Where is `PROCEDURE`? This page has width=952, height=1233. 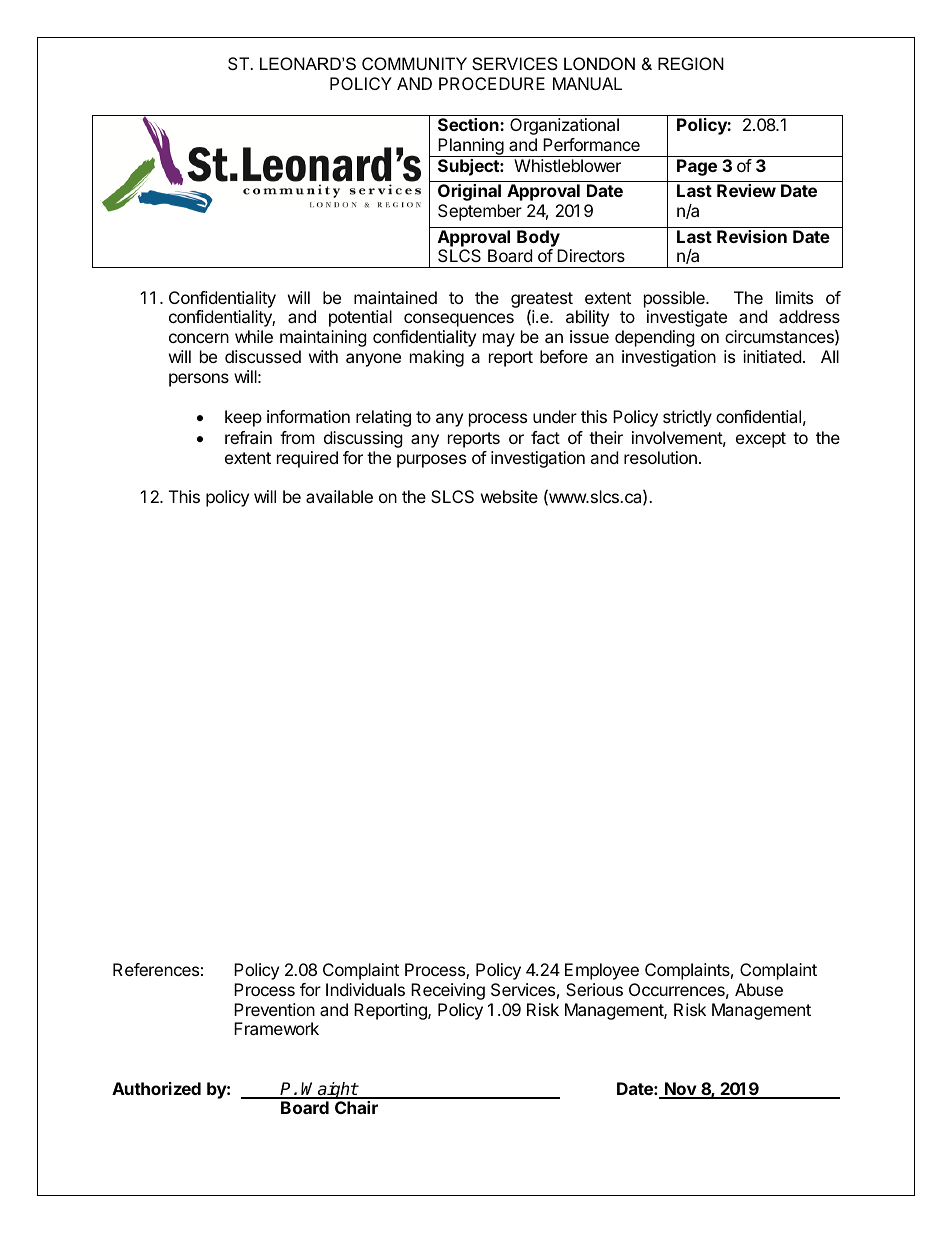
PROCEDURE is located at coordinates (492, 83).
